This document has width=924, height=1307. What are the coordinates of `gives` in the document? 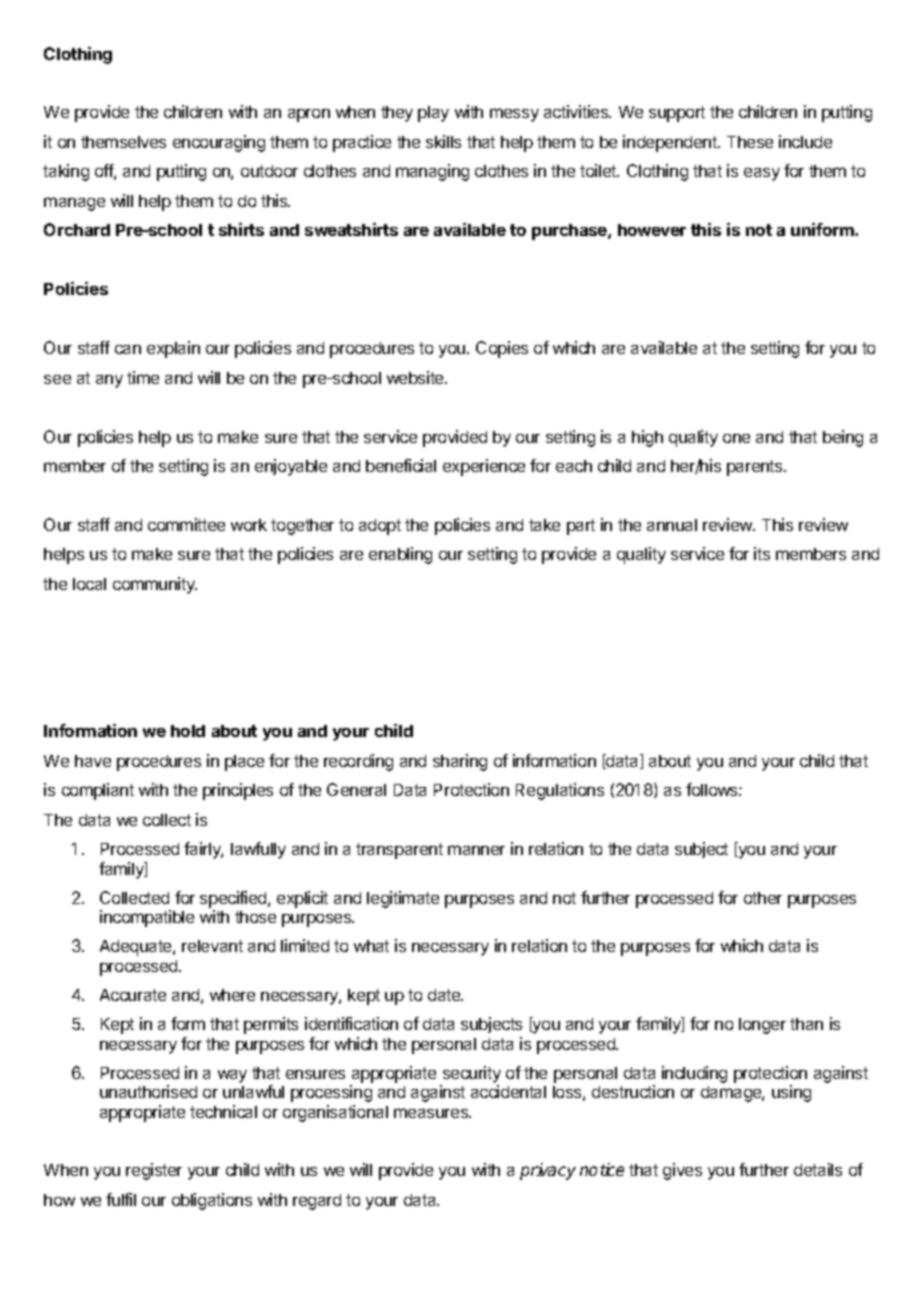 It's located at (682, 1171).
